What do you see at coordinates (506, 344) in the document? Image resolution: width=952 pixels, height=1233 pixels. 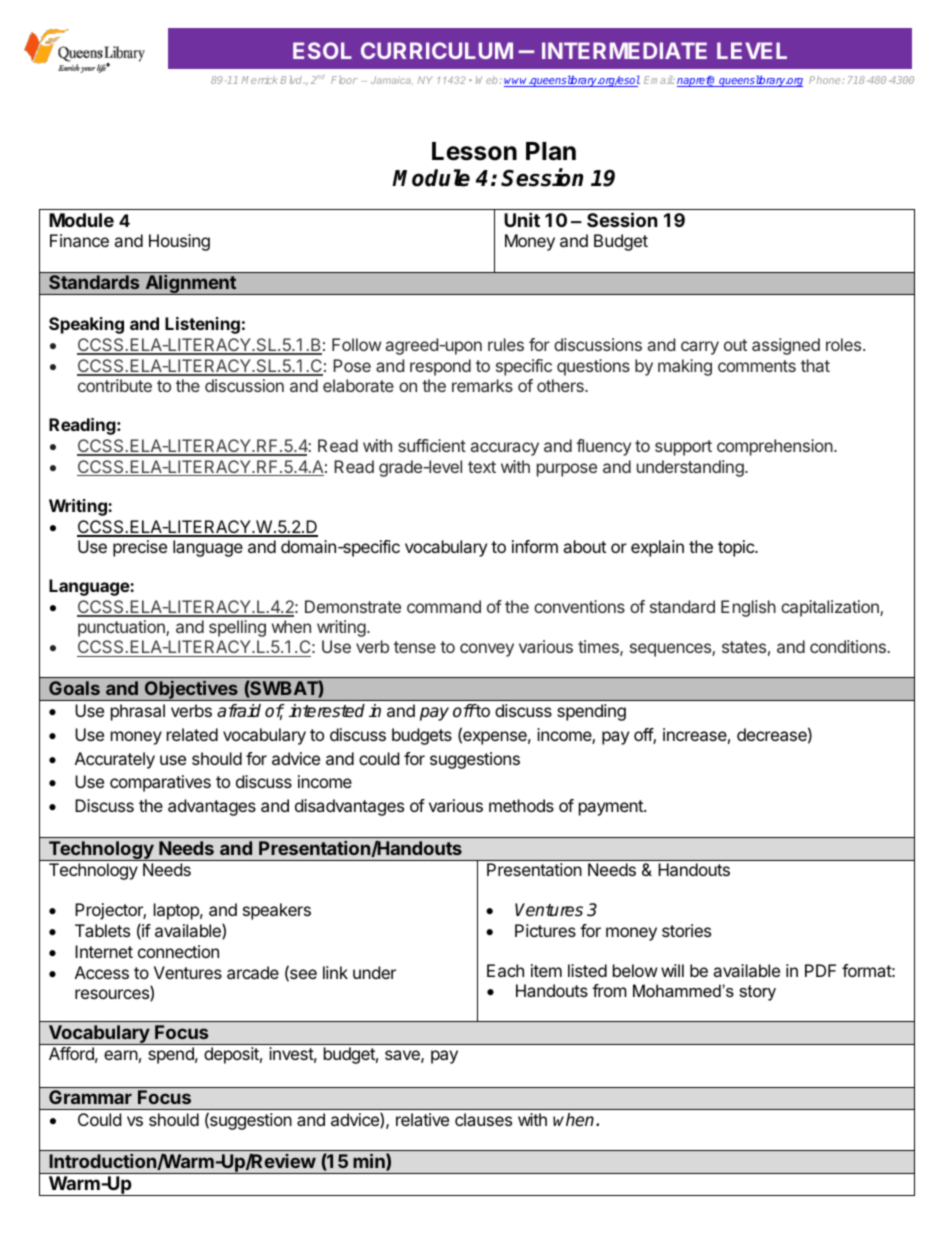 I see `rules` at bounding box center [506, 344].
